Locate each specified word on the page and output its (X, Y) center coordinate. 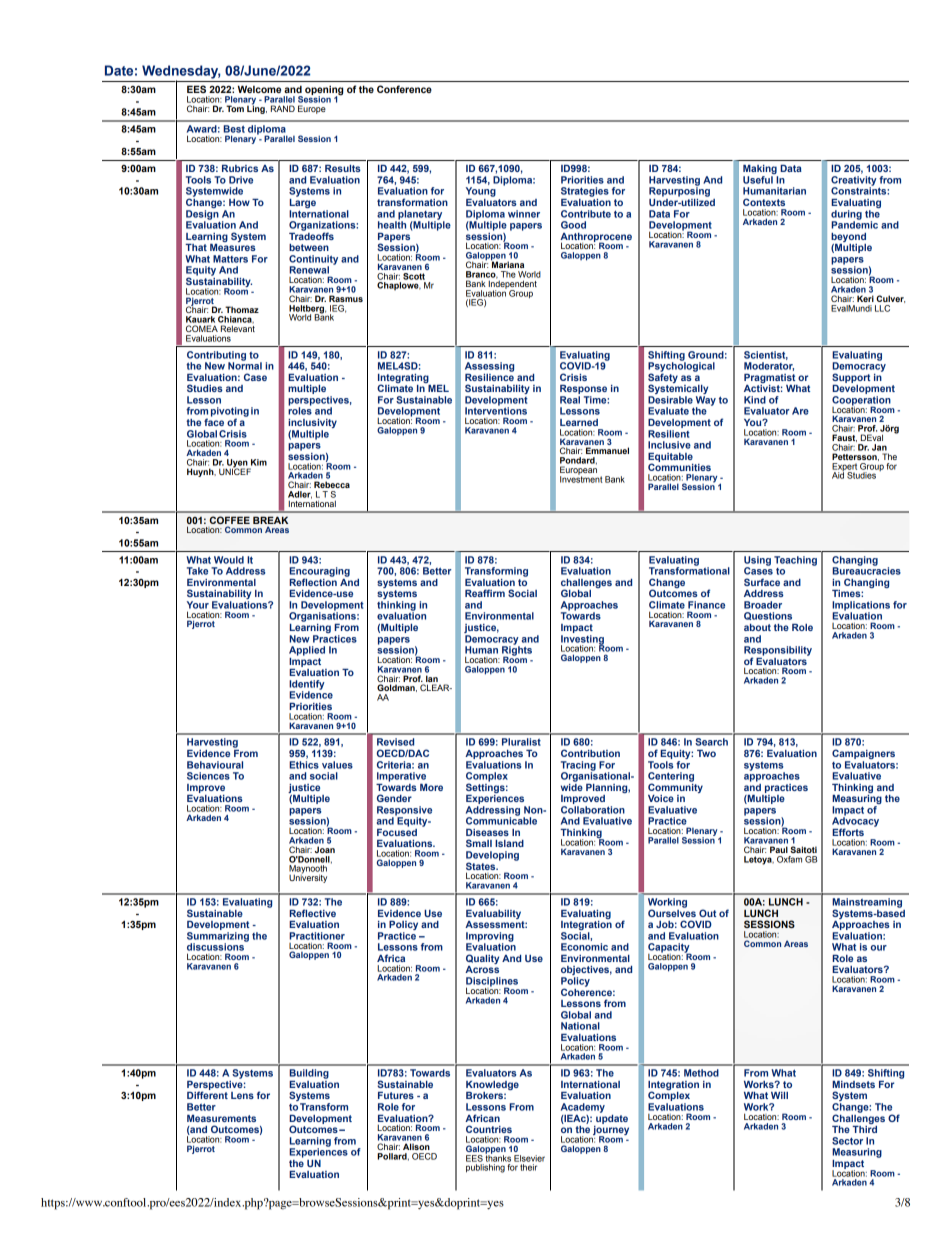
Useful (758, 180)
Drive (241, 180)
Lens (242, 1095)
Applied (307, 651)
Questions (768, 616)
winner (524, 214)
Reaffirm (485, 593)
